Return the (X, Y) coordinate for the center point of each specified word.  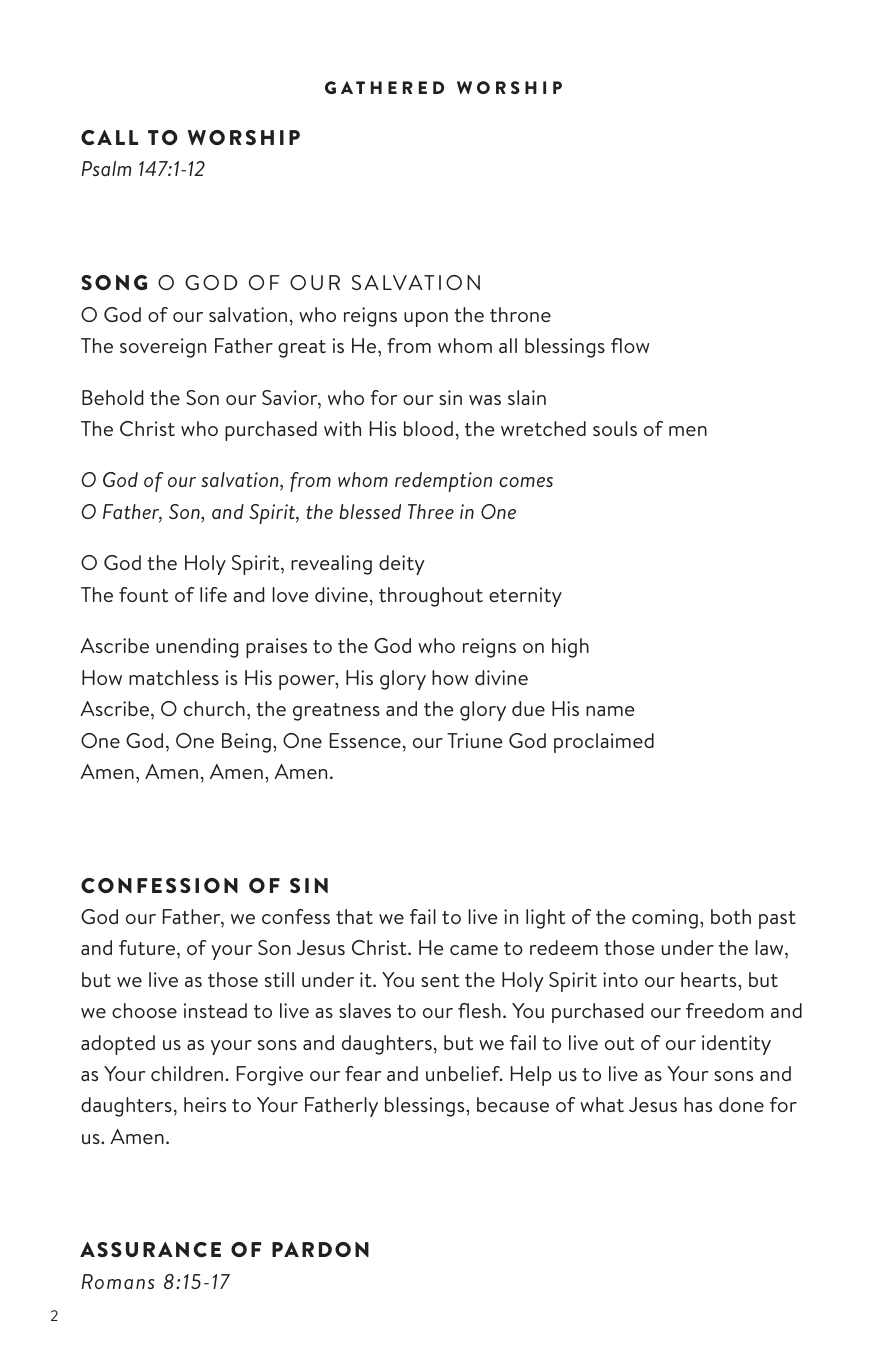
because (513, 1104)
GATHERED (384, 87)
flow (630, 345)
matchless (174, 677)
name (610, 711)
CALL (109, 137)
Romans (118, 1281)
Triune (475, 740)
